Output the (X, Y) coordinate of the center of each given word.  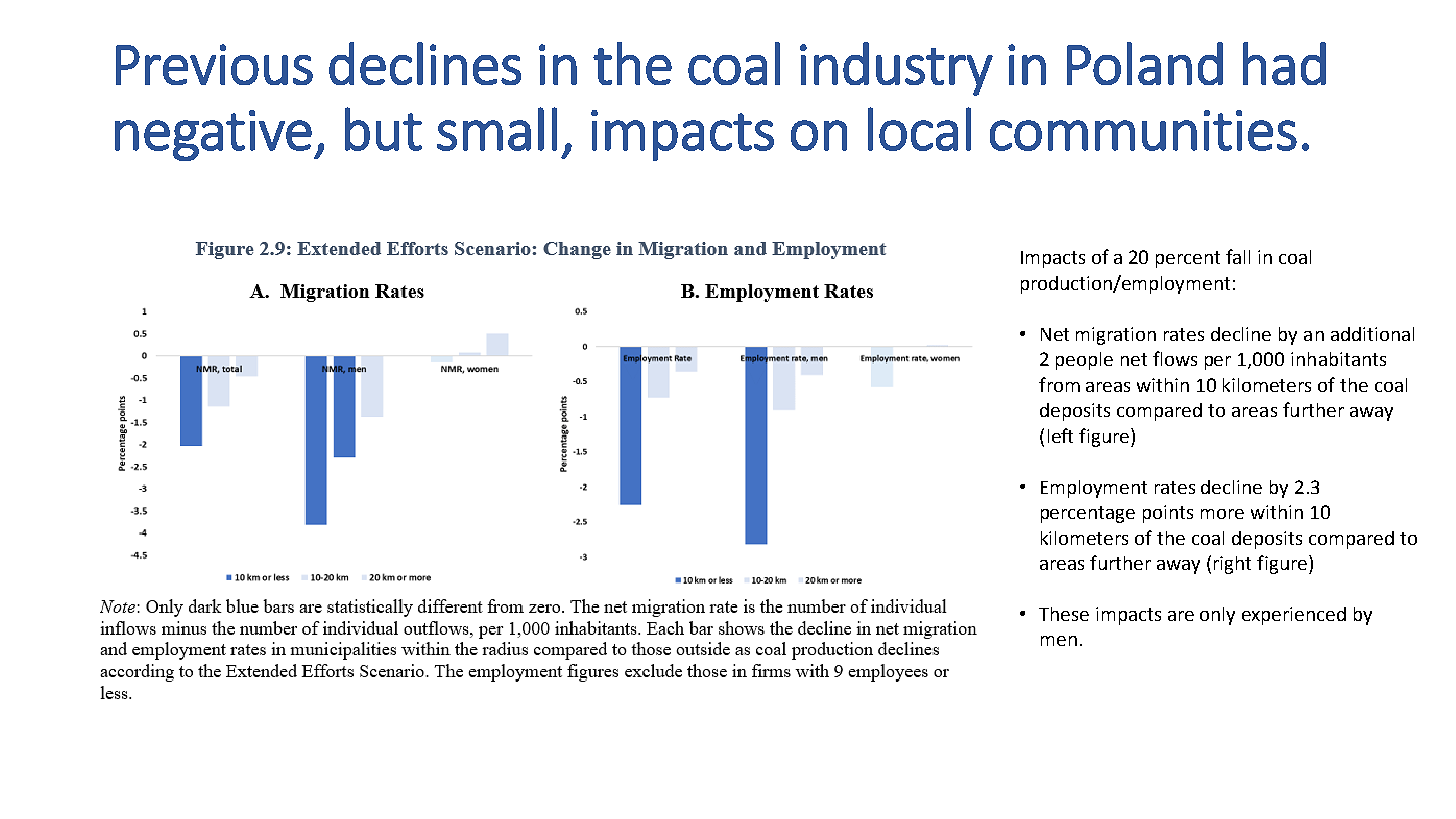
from (1059, 384)
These (1064, 614)
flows (1175, 358)
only (1217, 616)
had (1284, 63)
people (1084, 361)
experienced (1294, 616)
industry (896, 69)
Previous (214, 64)
